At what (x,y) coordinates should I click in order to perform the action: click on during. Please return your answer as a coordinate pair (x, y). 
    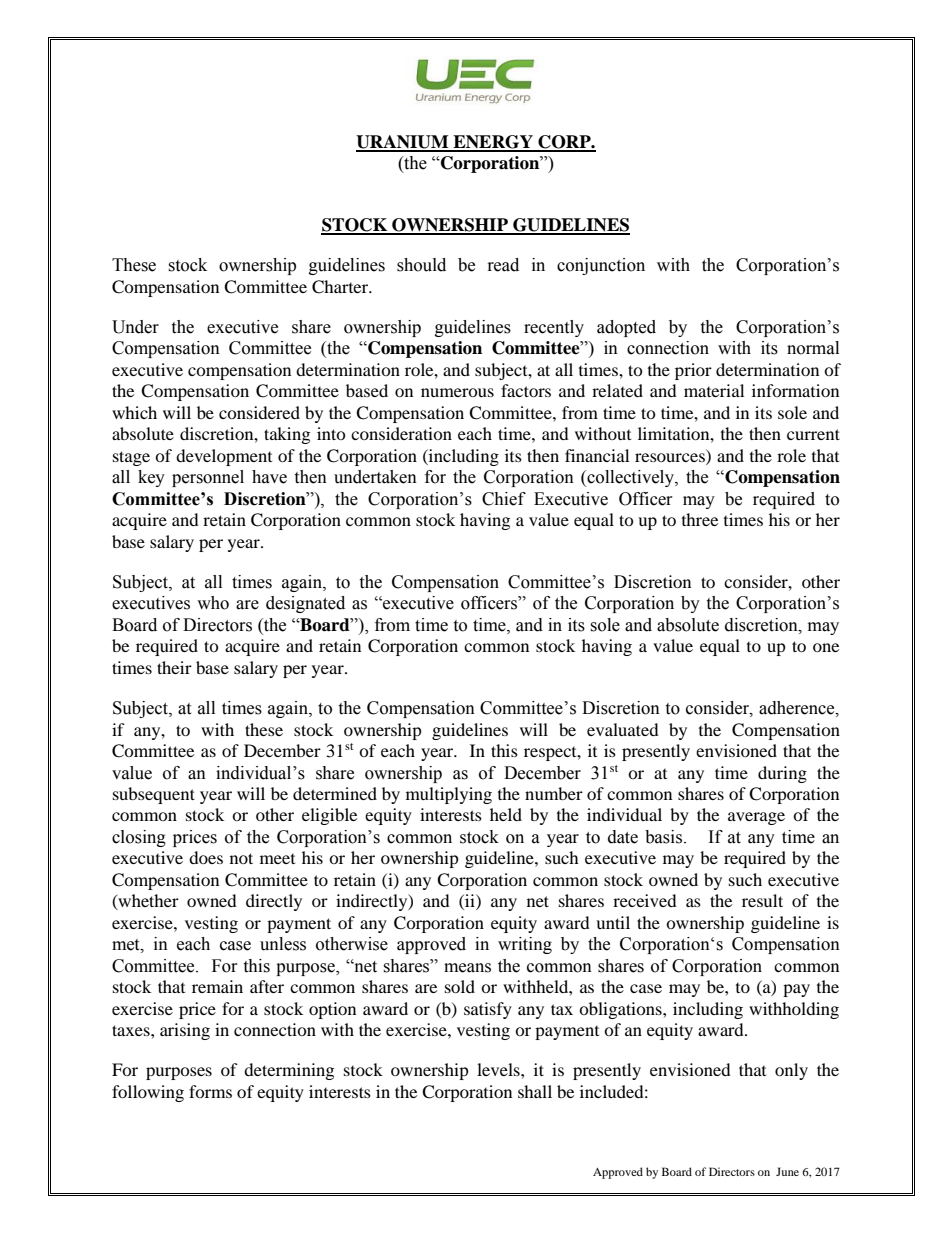
    Looking at the image, I should click on (782, 774).
